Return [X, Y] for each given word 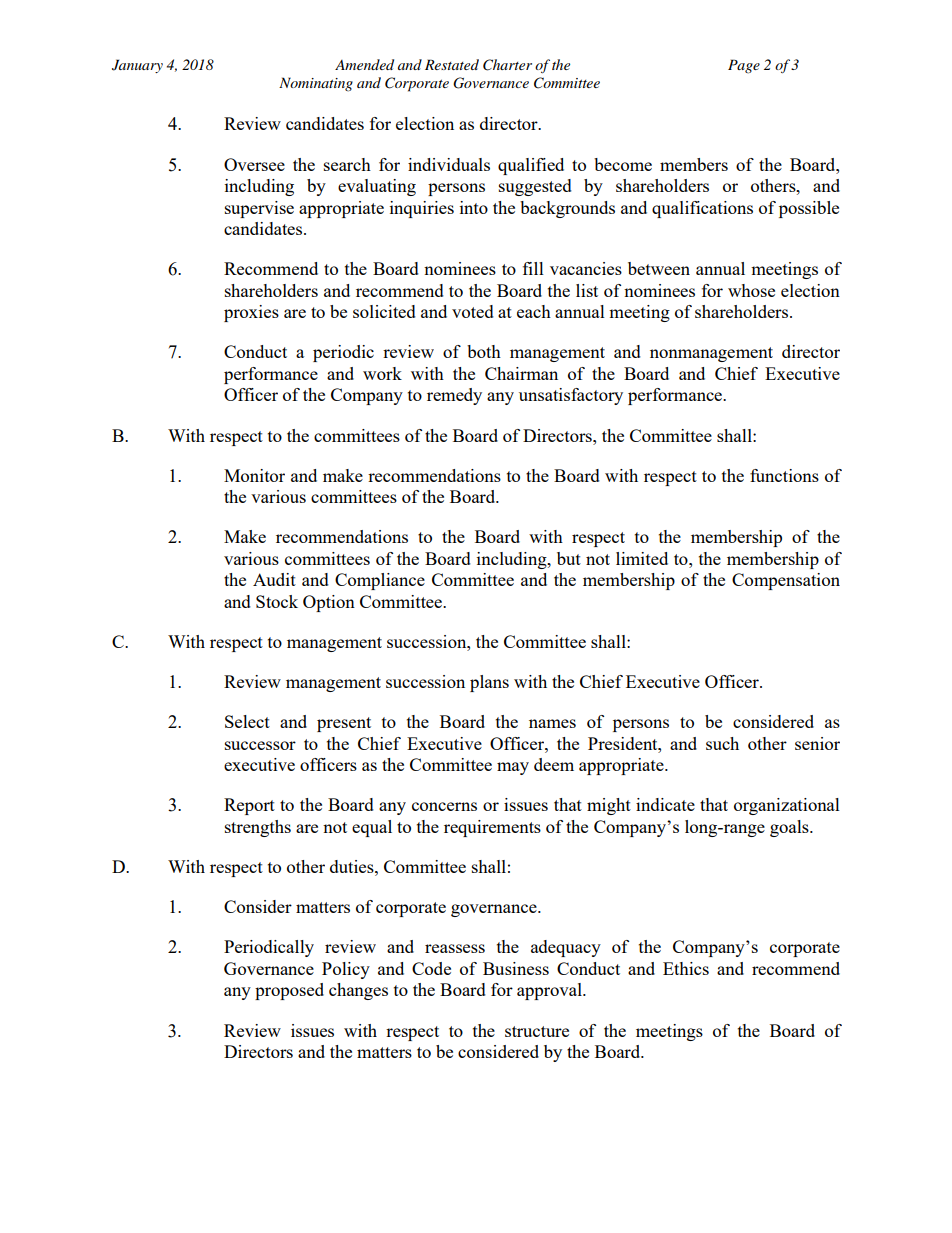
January [137, 66]
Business [516, 968]
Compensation [786, 581]
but [569, 558]
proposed [289, 991]
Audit [274, 579]
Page [744, 66]
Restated [452, 64]
